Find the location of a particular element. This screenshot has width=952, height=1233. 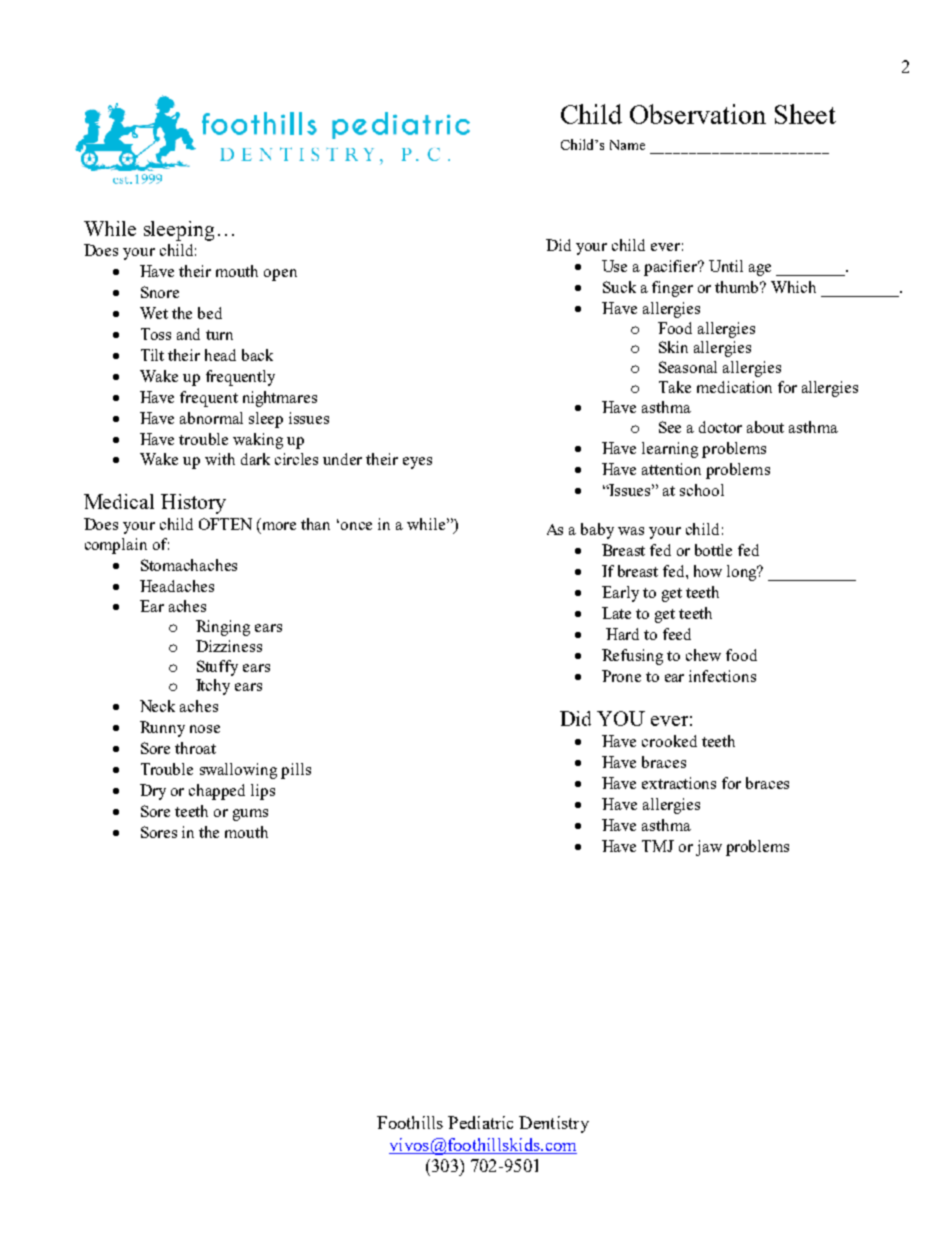

feed is located at coordinates (677, 634).
